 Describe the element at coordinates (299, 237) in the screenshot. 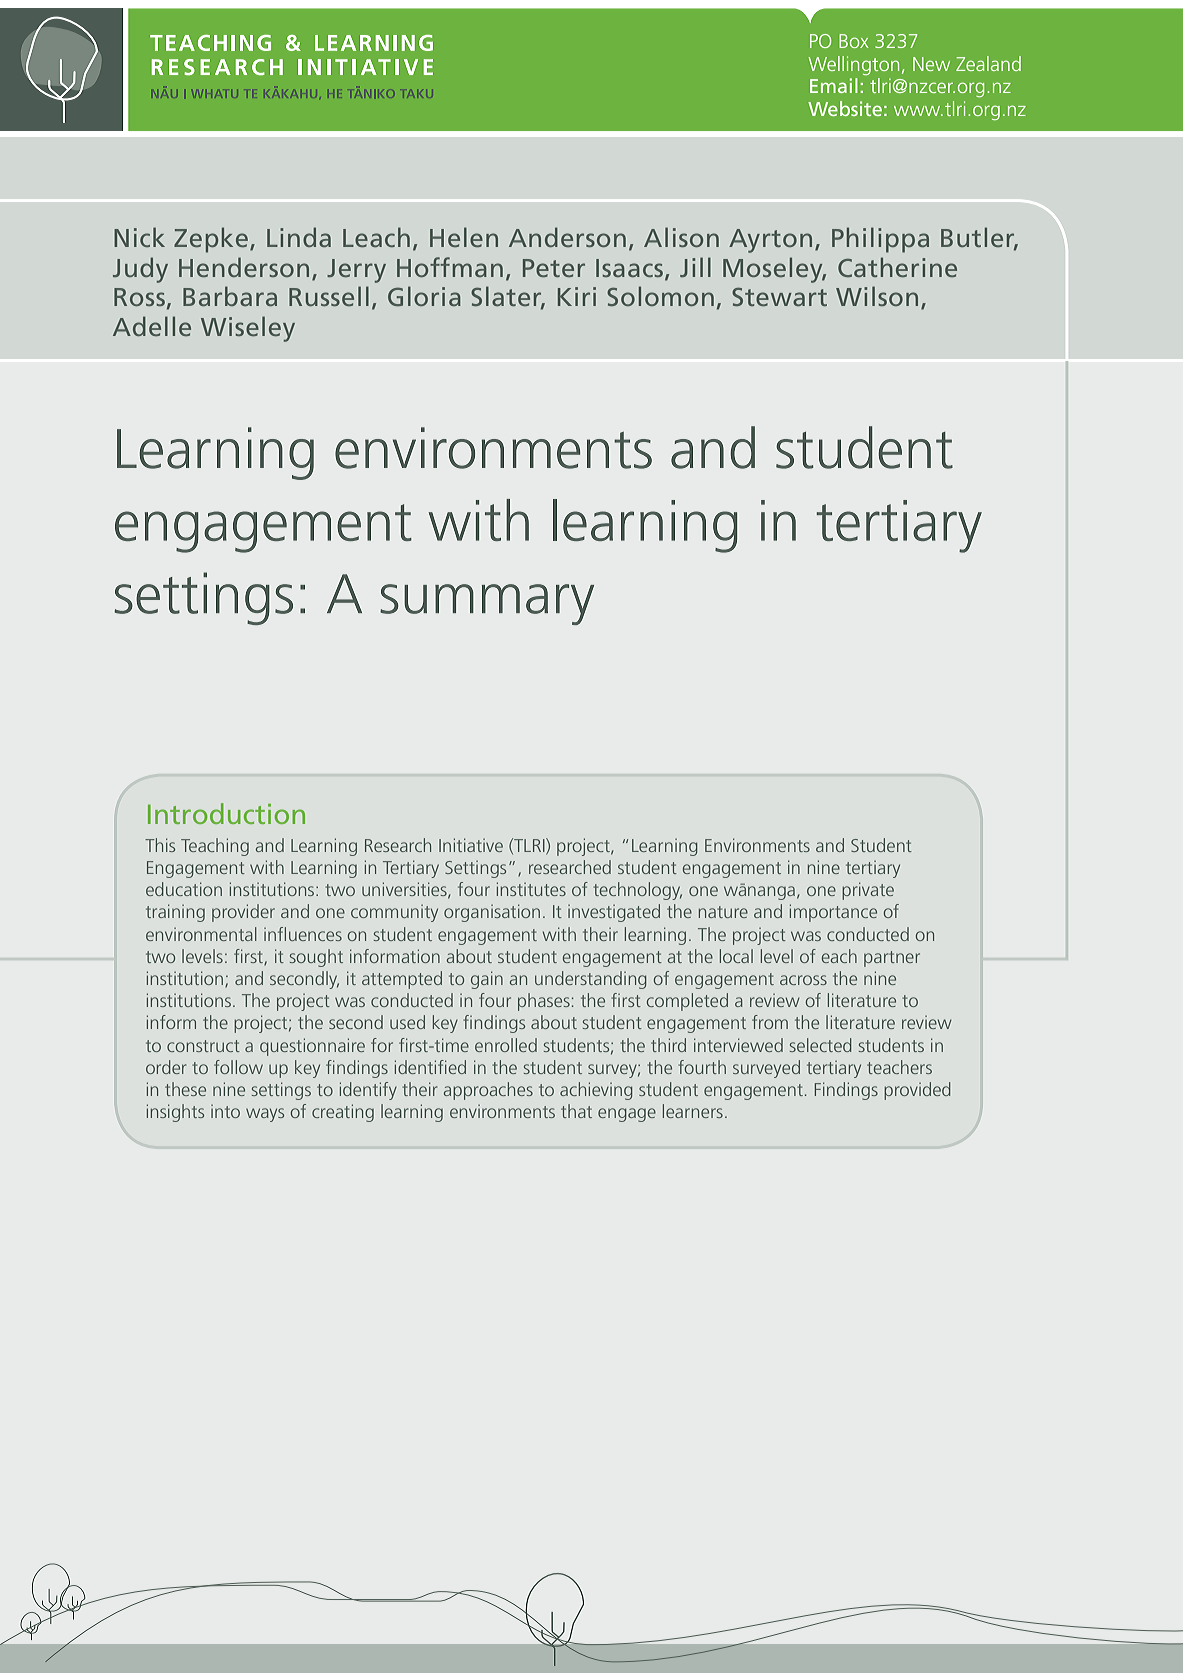

I see `Linda` at that location.
